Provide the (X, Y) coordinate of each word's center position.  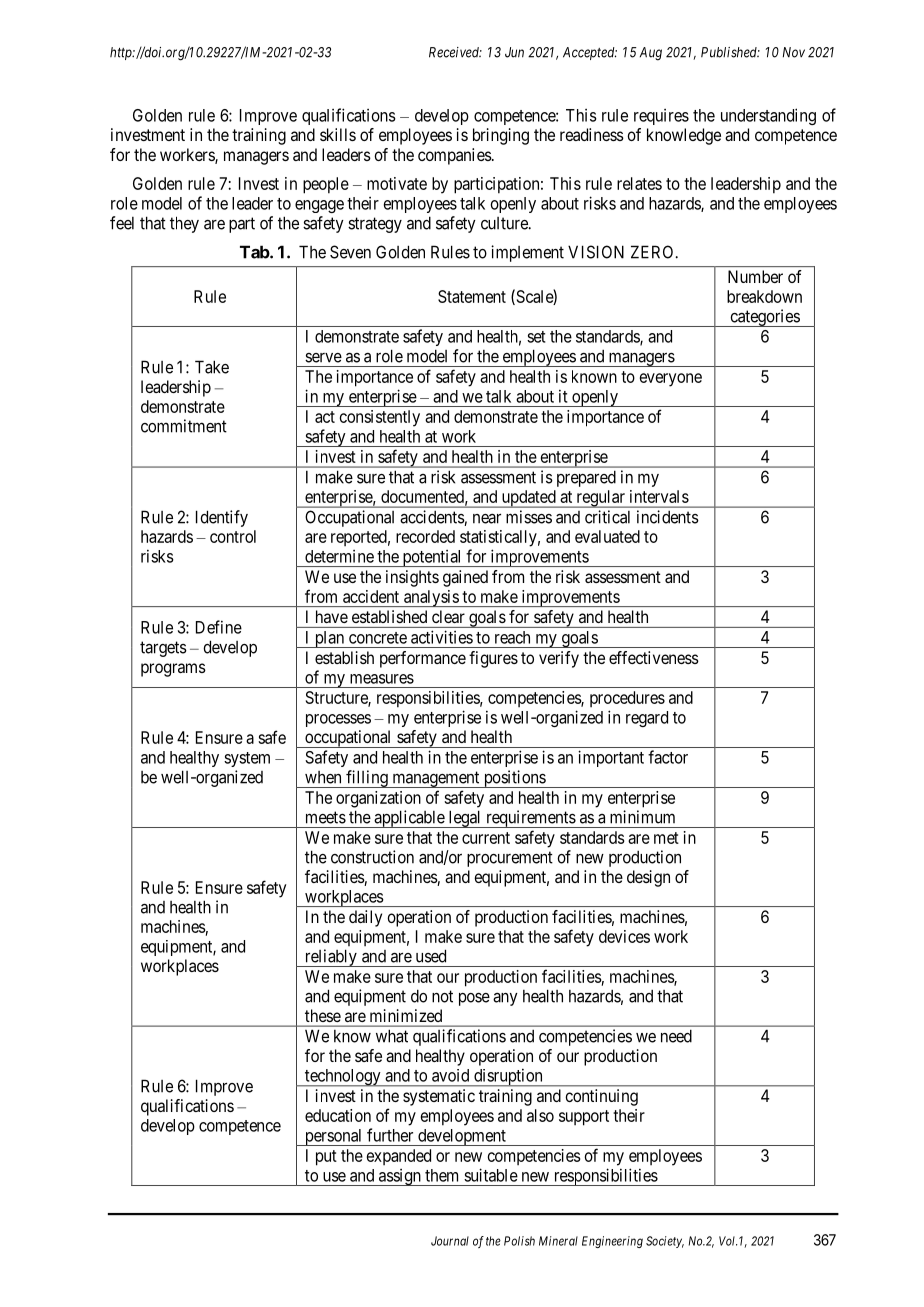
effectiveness (654, 657)
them (441, 1175)
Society (665, 1242)
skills (338, 134)
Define (219, 627)
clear (448, 616)
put (326, 1158)
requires (661, 117)
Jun (514, 52)
